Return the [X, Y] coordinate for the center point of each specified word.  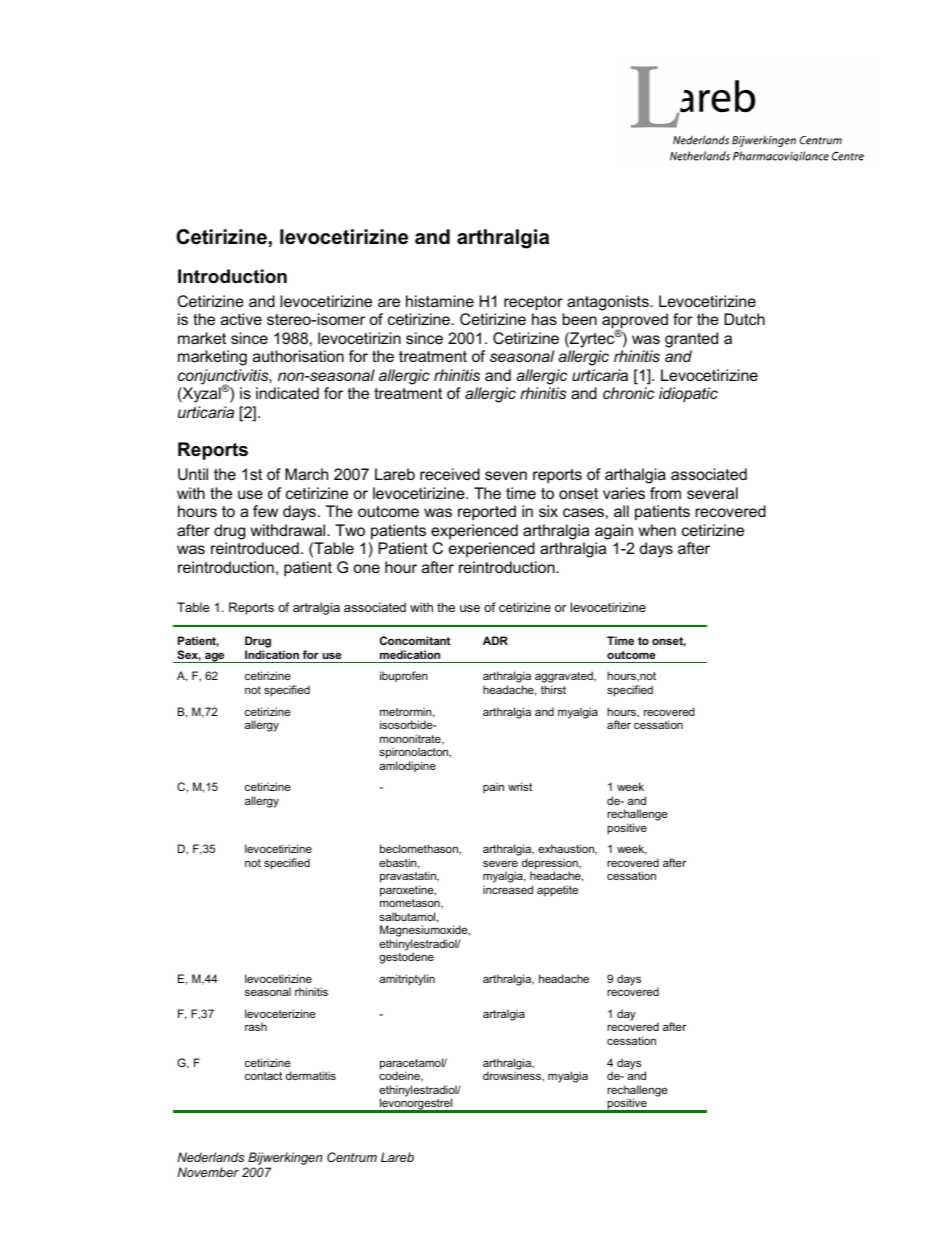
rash [256, 1026]
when [657, 530]
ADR [495, 640]
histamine [440, 301]
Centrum [352, 1157]
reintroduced [255, 548]
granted [691, 340]
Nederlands [210, 1157]
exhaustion [567, 849]
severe [500, 863]
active [241, 319]
